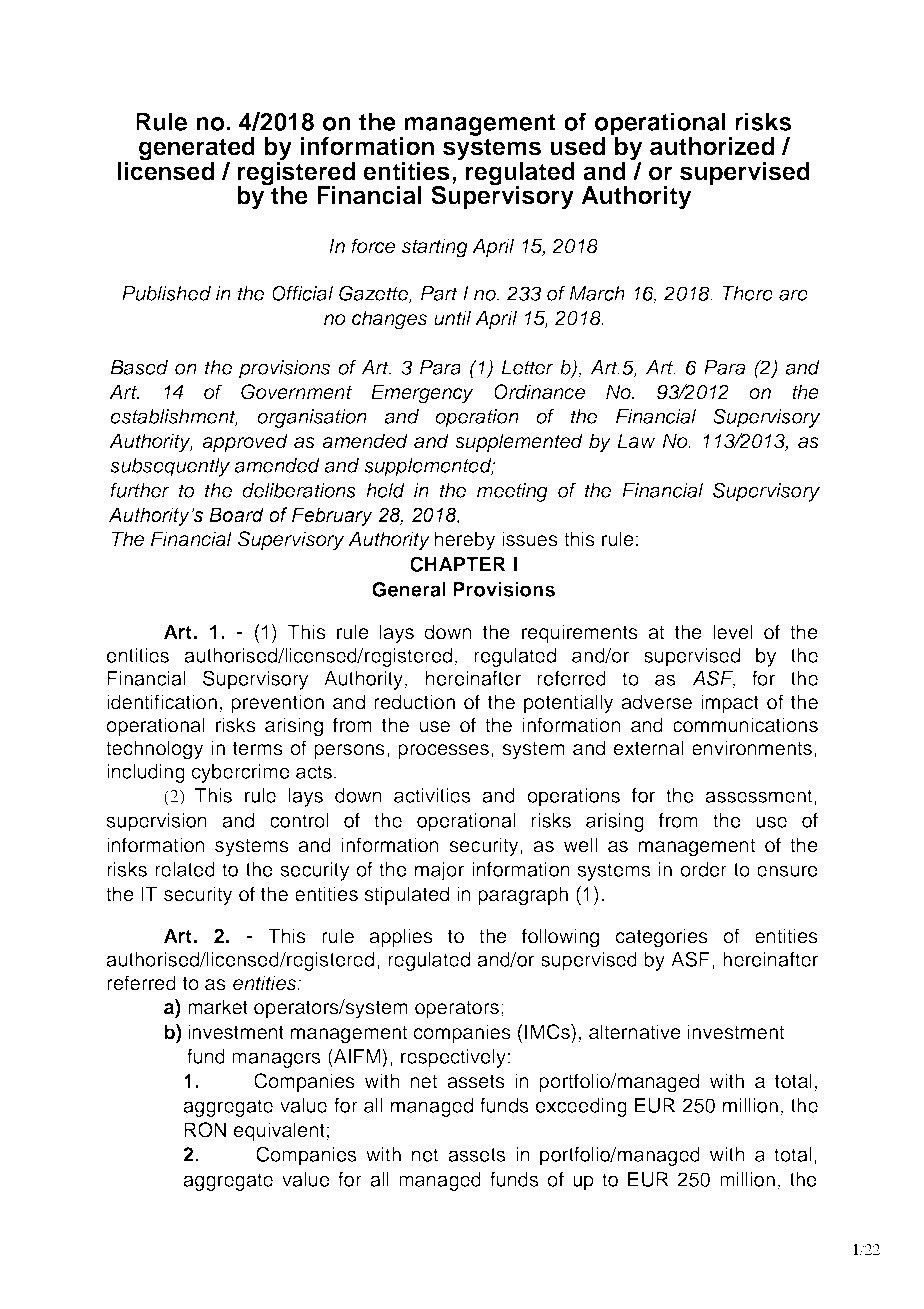 The width and height of the screenshot is (924, 1309). What do you see at coordinates (581, 1107) in the screenshot?
I see `exceeding` at bounding box center [581, 1107].
